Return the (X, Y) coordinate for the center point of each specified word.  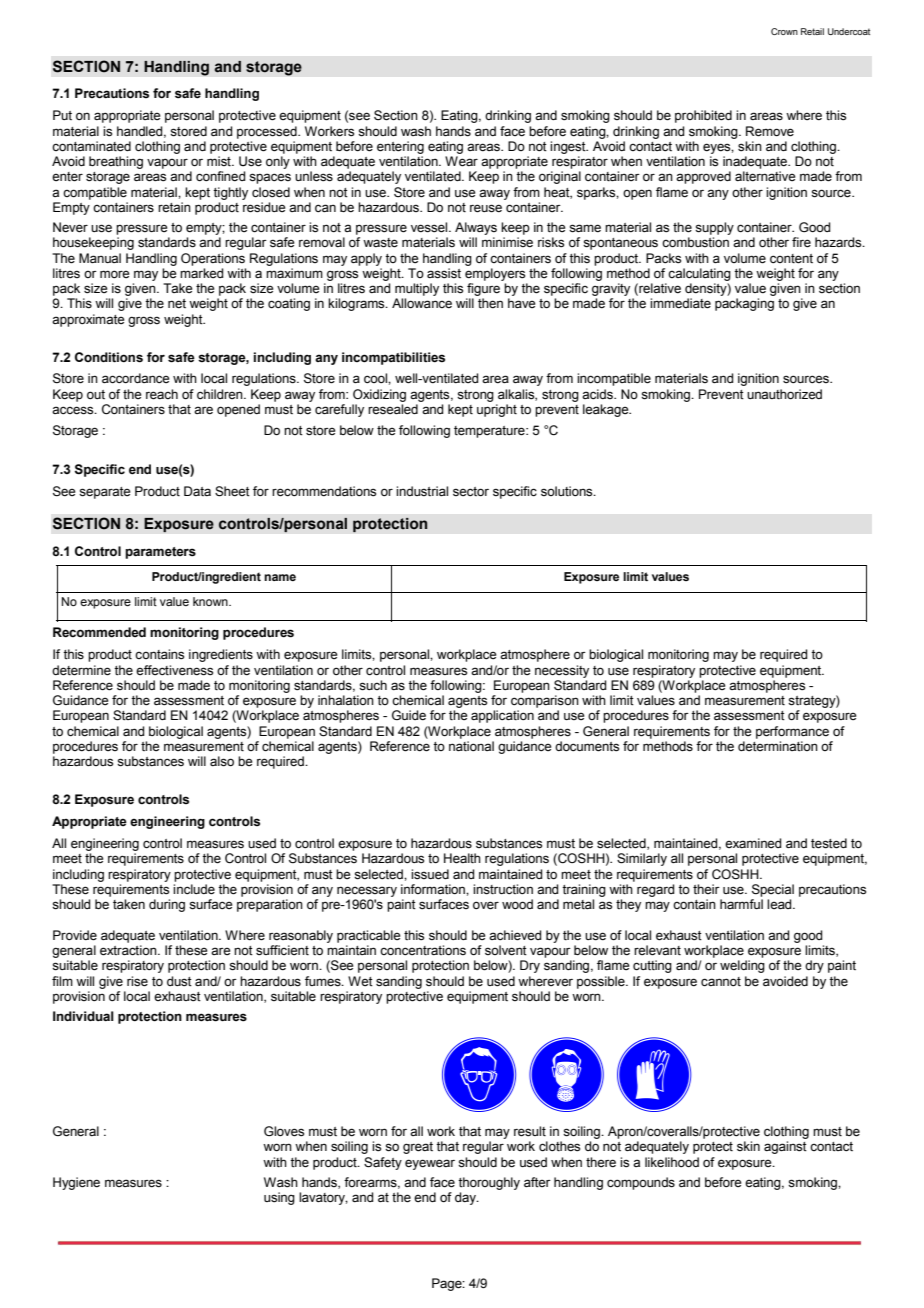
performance (792, 732)
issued (430, 874)
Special (773, 890)
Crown (784, 31)
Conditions (109, 357)
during (167, 905)
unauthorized (784, 394)
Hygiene (76, 1183)
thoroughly (489, 1183)
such (373, 685)
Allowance (422, 303)
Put (62, 115)
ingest (569, 147)
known (211, 601)
